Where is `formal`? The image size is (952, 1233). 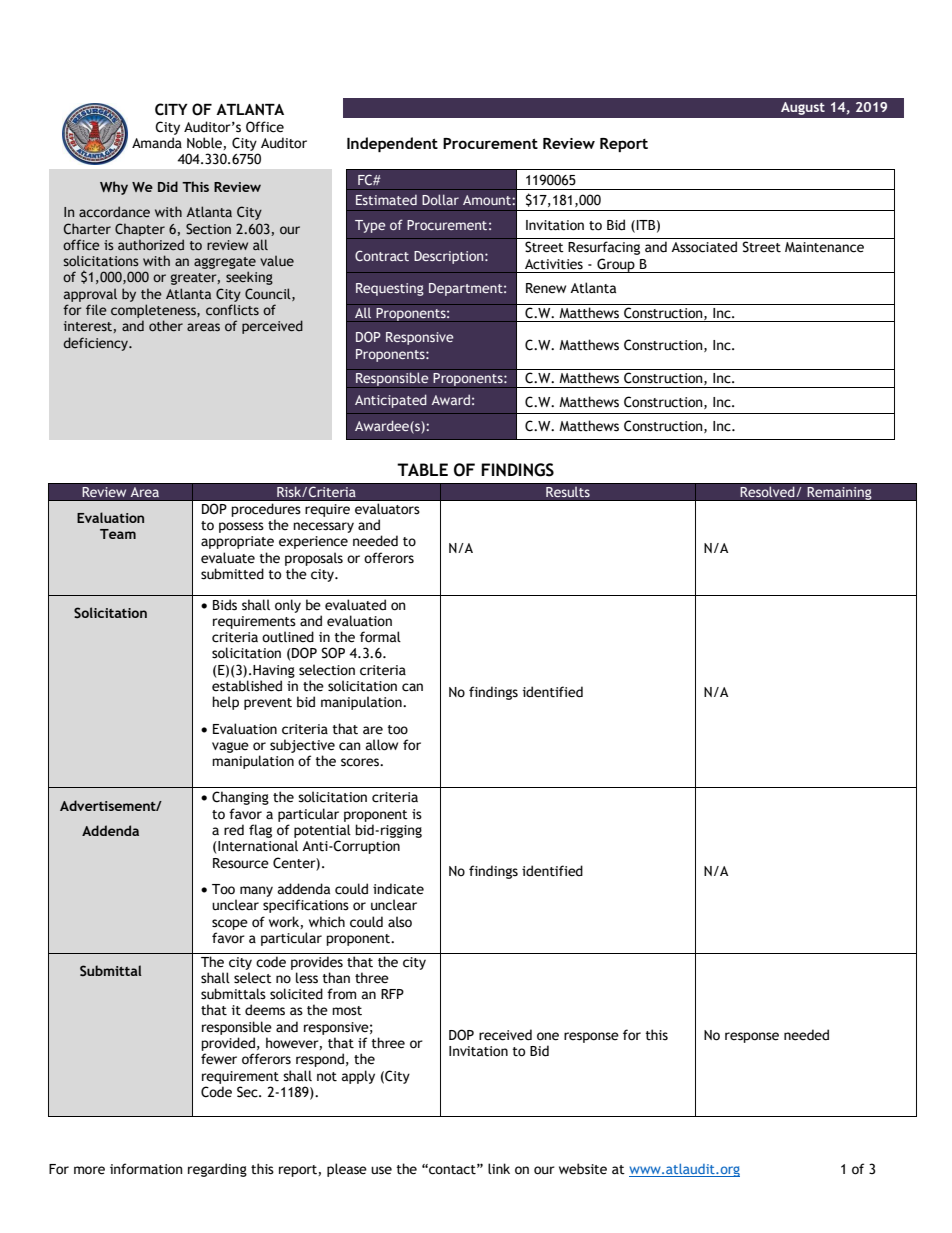
formal is located at coordinates (380, 637).
